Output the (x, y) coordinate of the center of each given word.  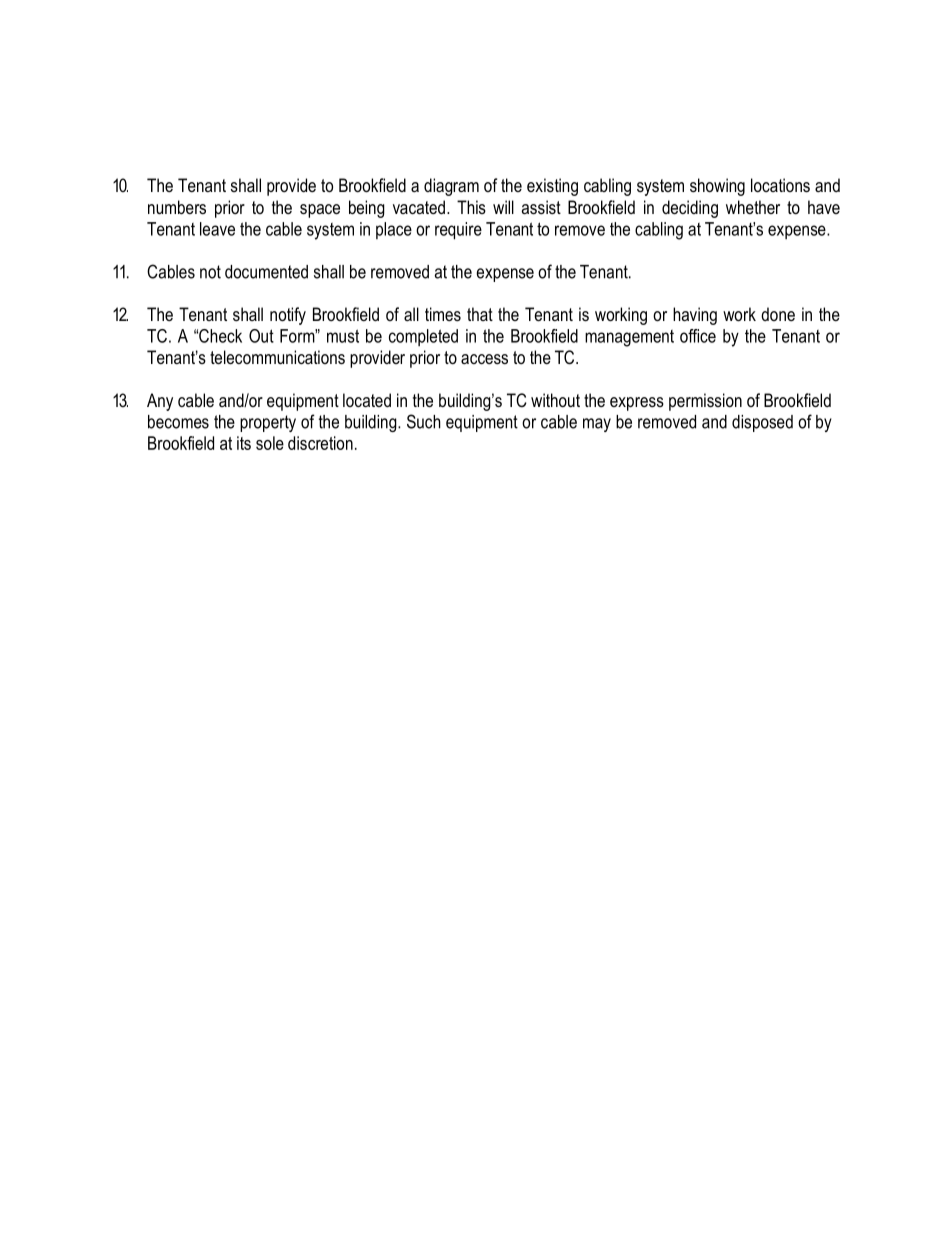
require (458, 231)
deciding (690, 209)
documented (266, 272)
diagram (451, 187)
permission (705, 402)
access (484, 359)
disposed (762, 423)
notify (288, 316)
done (778, 314)
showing (717, 187)
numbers (177, 207)
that (480, 314)
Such (424, 421)
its (244, 443)
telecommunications (277, 357)
